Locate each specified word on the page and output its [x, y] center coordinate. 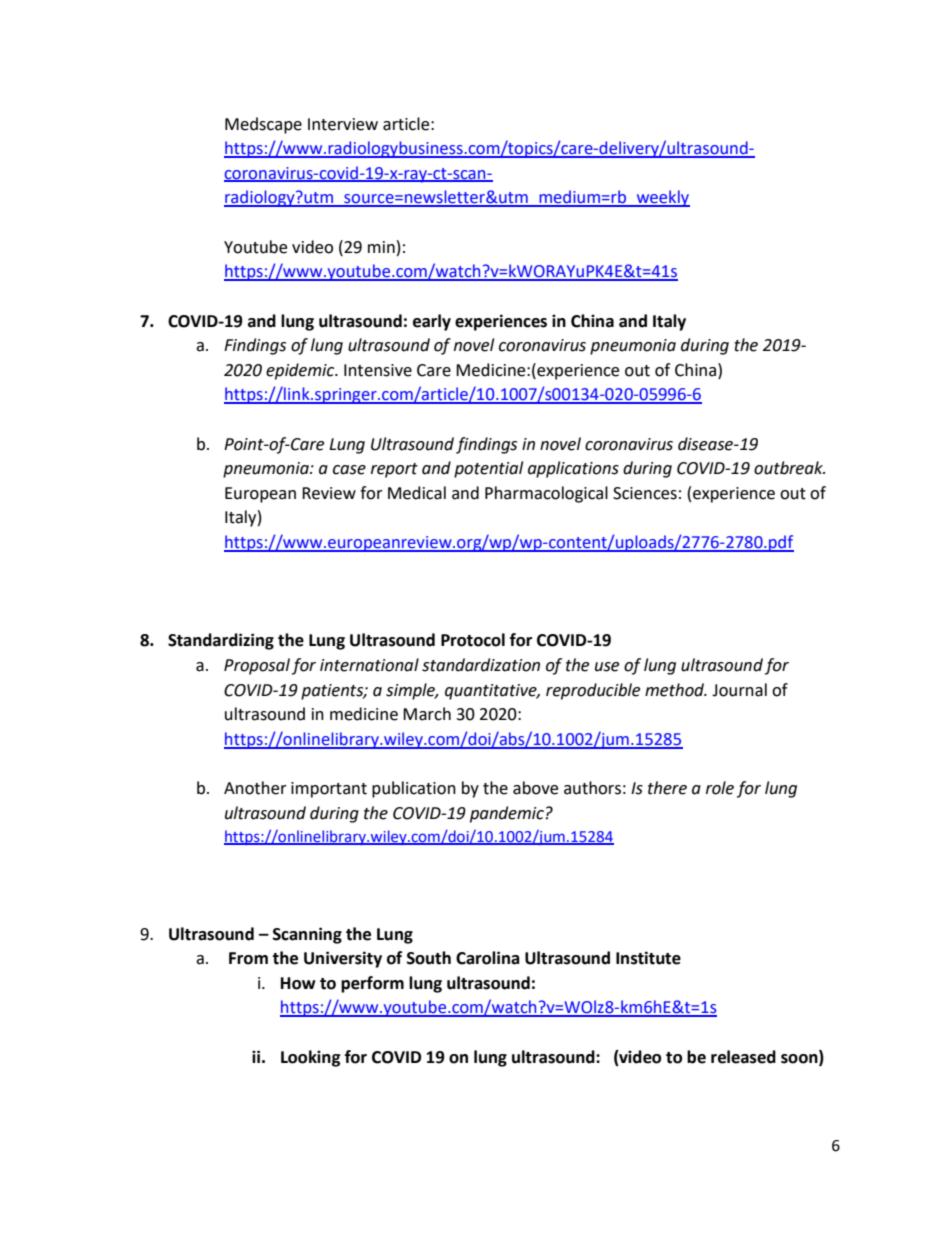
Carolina [488, 958]
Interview [343, 124]
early [432, 322]
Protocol [473, 640]
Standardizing [221, 641]
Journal [739, 690]
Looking [311, 1058]
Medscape [263, 125]
